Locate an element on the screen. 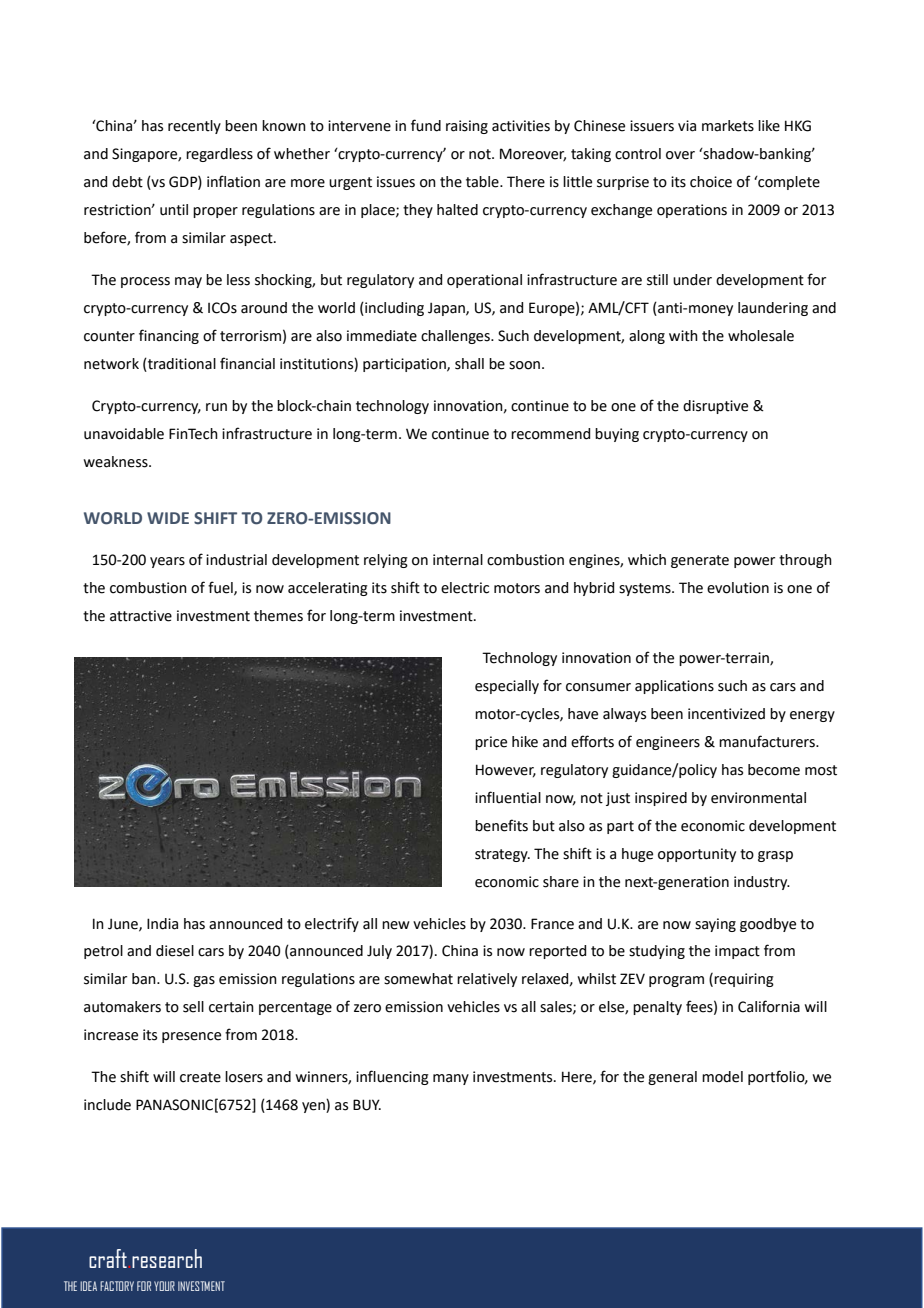 The image size is (924, 1308). table is located at coordinates (483, 182).
